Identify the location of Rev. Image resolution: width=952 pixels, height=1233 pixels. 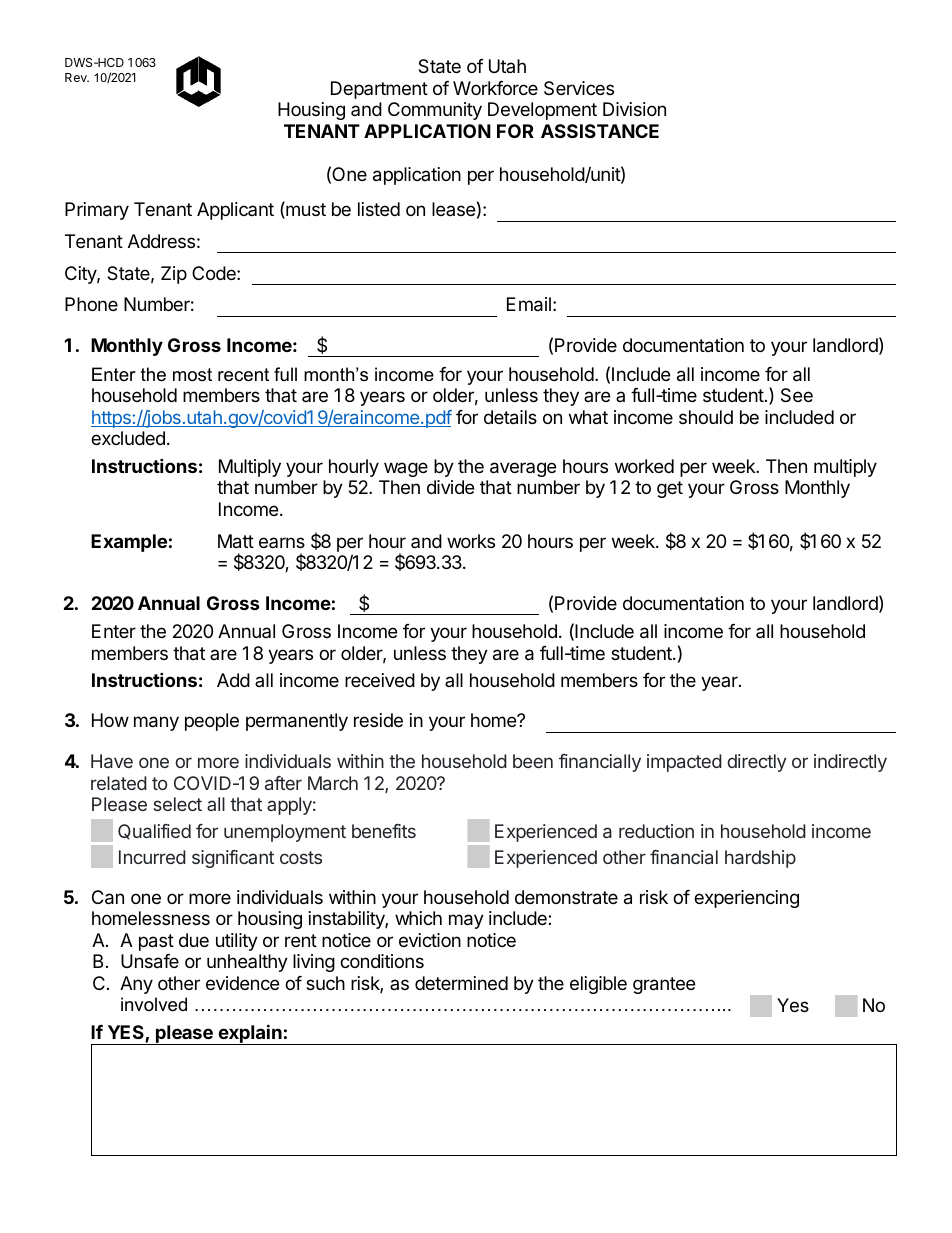
(77, 77).
